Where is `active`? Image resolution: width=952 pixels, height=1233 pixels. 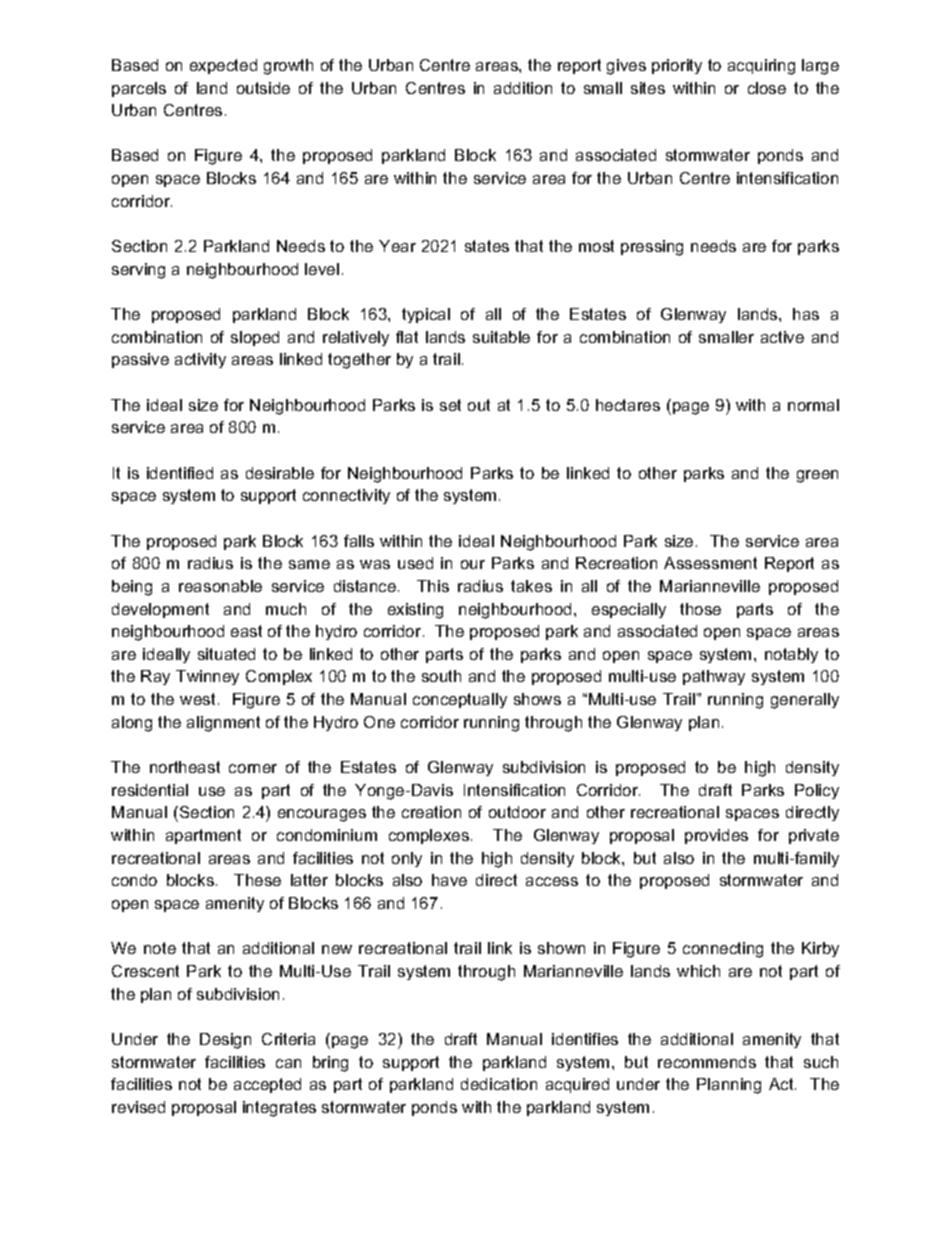 active is located at coordinates (782, 337).
